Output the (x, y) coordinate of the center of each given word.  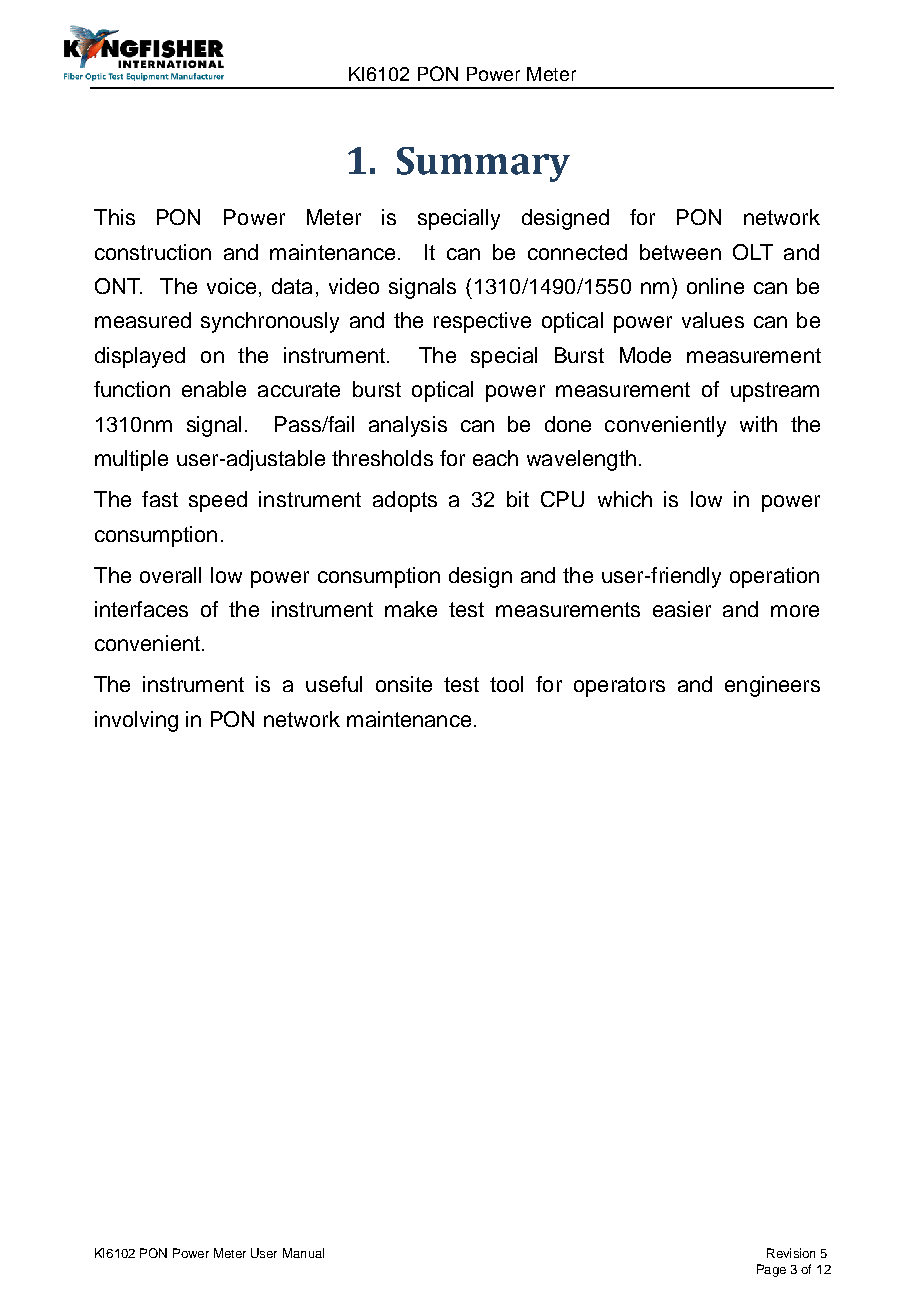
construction (153, 252)
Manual (303, 1253)
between (680, 252)
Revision (791, 1253)
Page (771, 1270)
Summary (483, 164)
